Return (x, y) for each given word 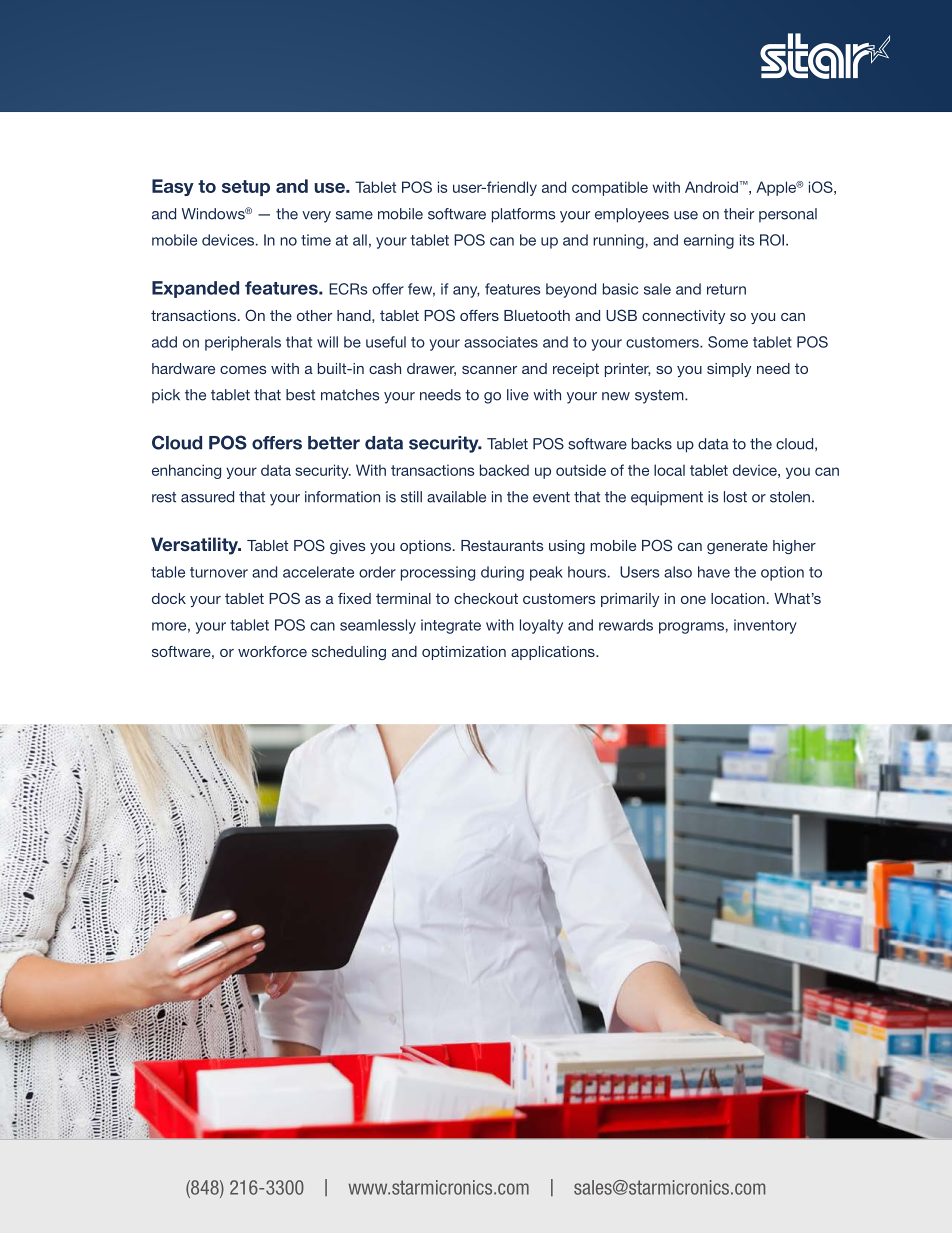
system (660, 397)
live (518, 395)
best (300, 395)
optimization (464, 653)
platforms (523, 215)
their (739, 214)
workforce (272, 651)
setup (246, 188)
